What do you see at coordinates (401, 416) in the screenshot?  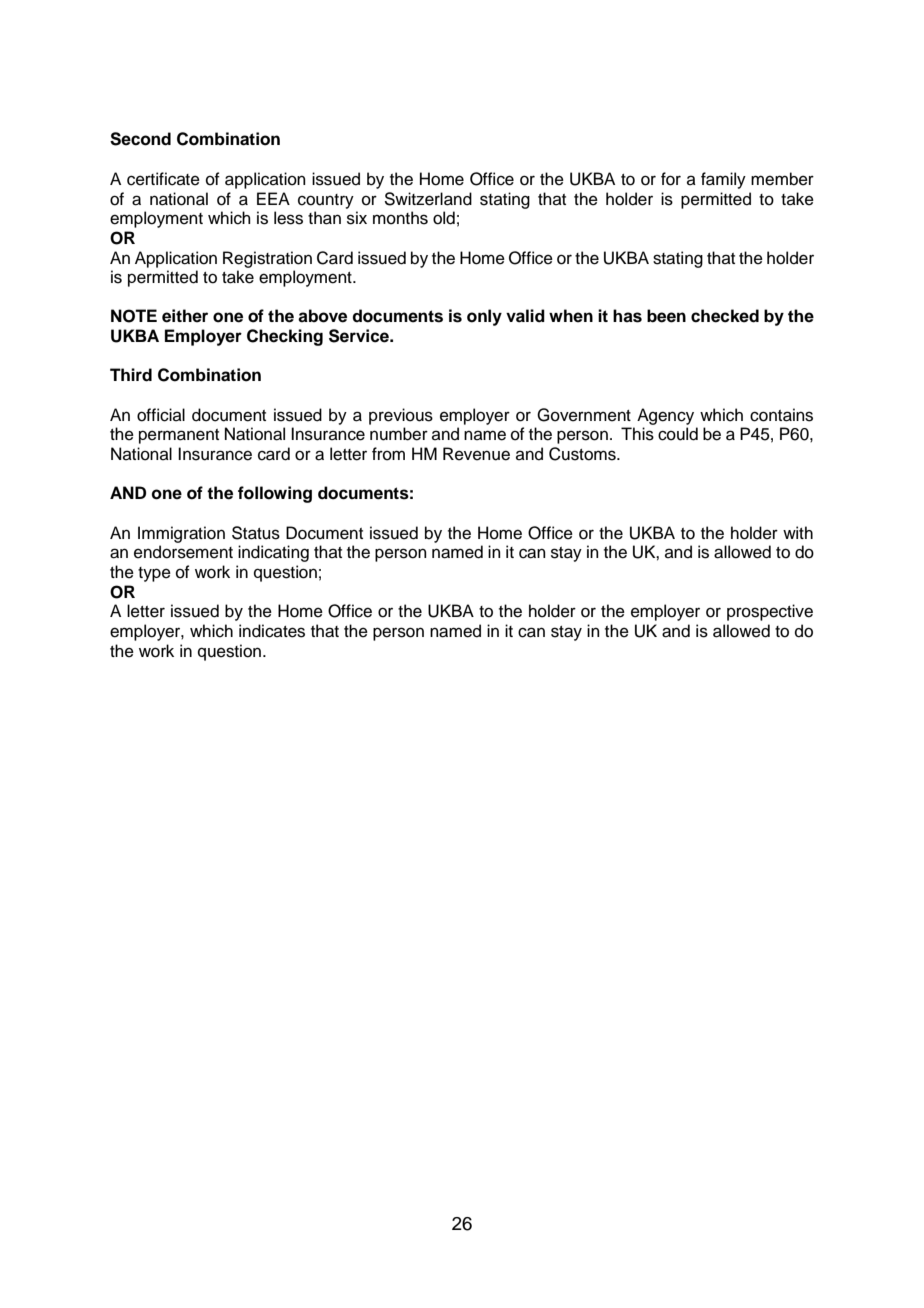 I see `previous` at bounding box center [401, 416].
